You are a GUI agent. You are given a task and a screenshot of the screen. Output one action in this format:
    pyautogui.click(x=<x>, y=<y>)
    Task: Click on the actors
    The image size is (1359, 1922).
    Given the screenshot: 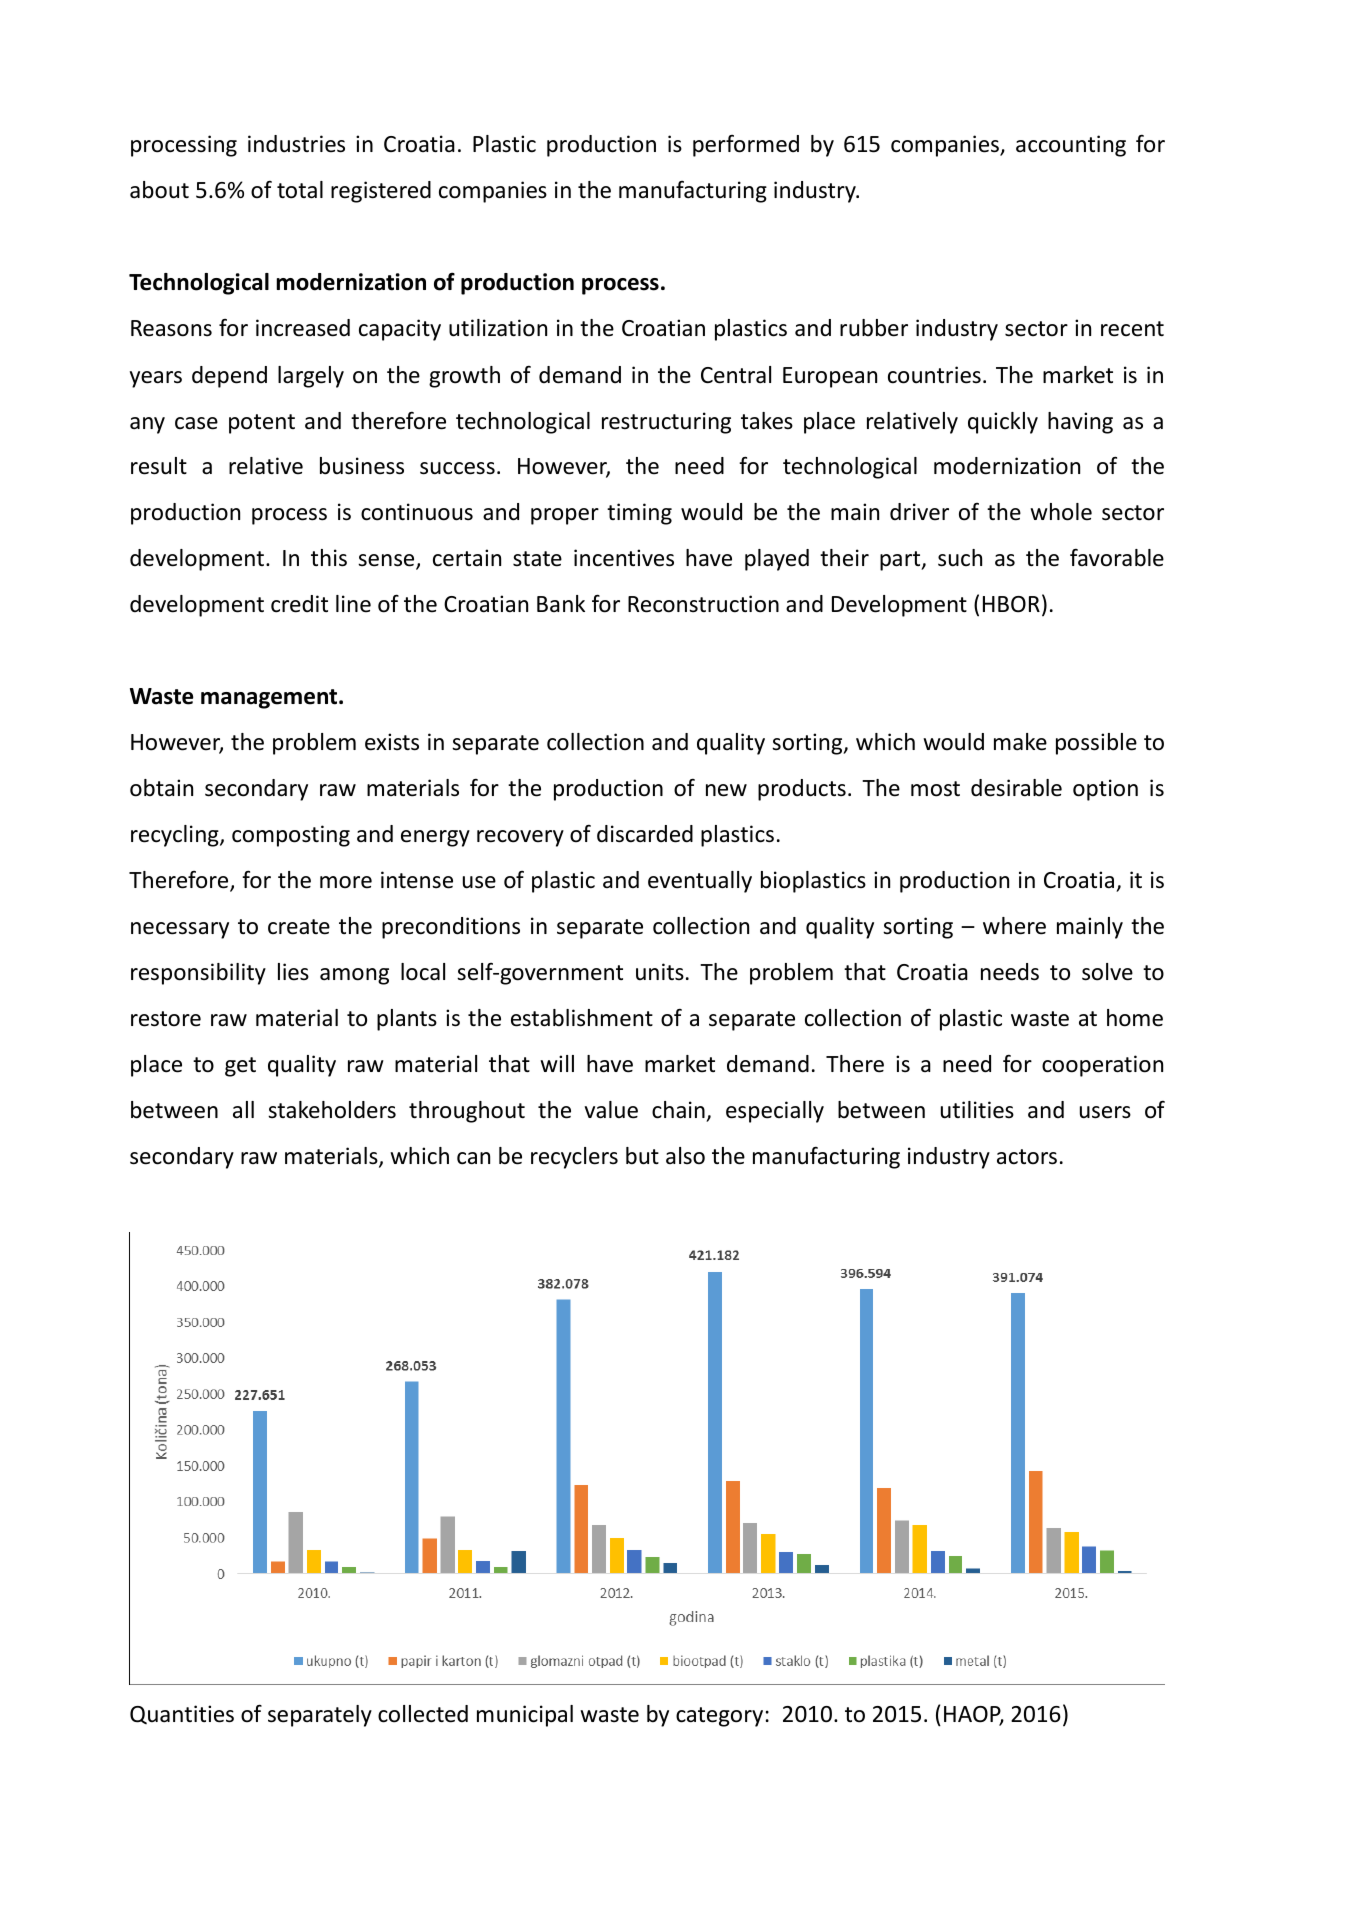 What is the action you would take?
    pyautogui.click(x=1027, y=1157)
